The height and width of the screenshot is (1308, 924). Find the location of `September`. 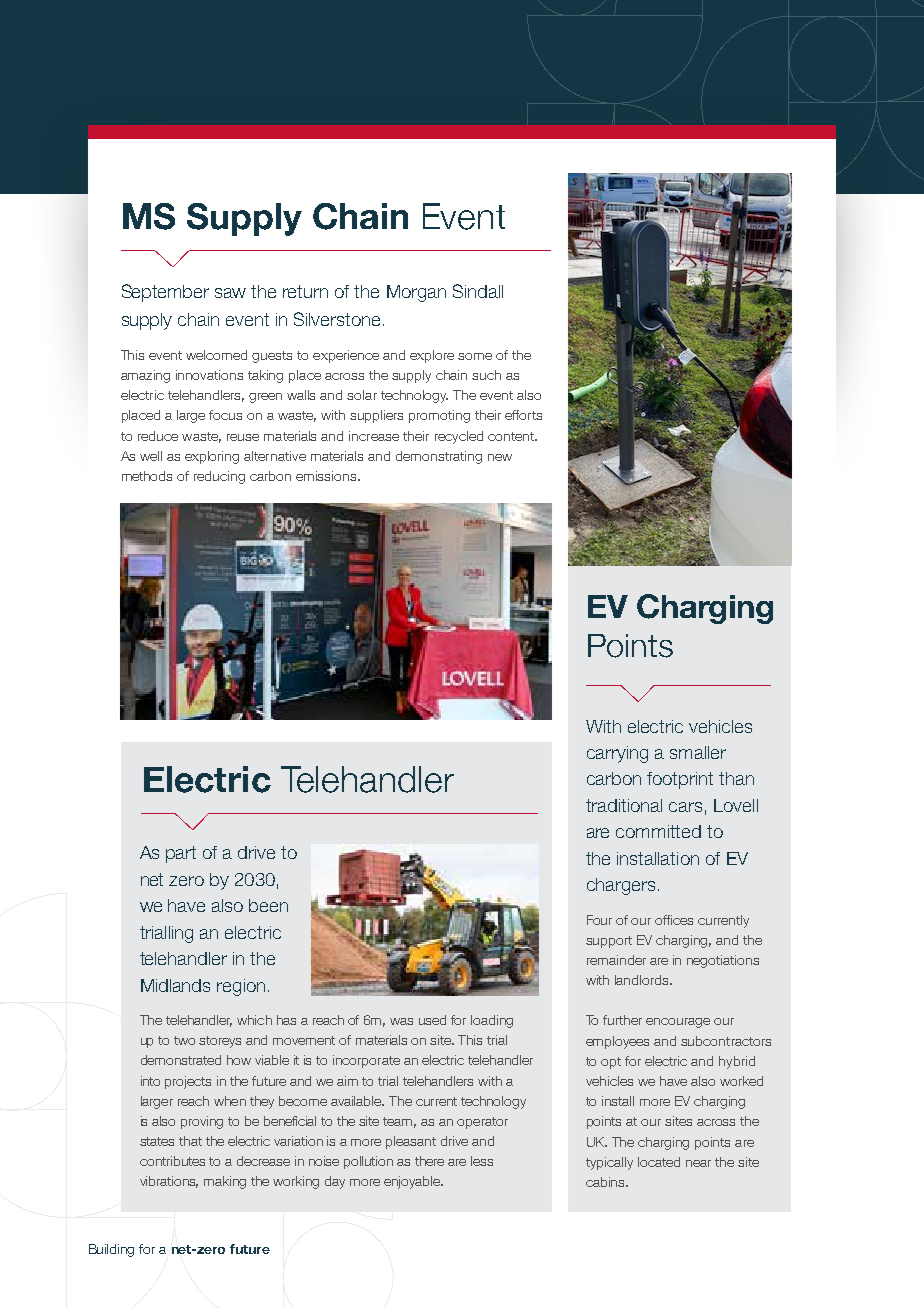

September is located at coordinates (165, 293).
